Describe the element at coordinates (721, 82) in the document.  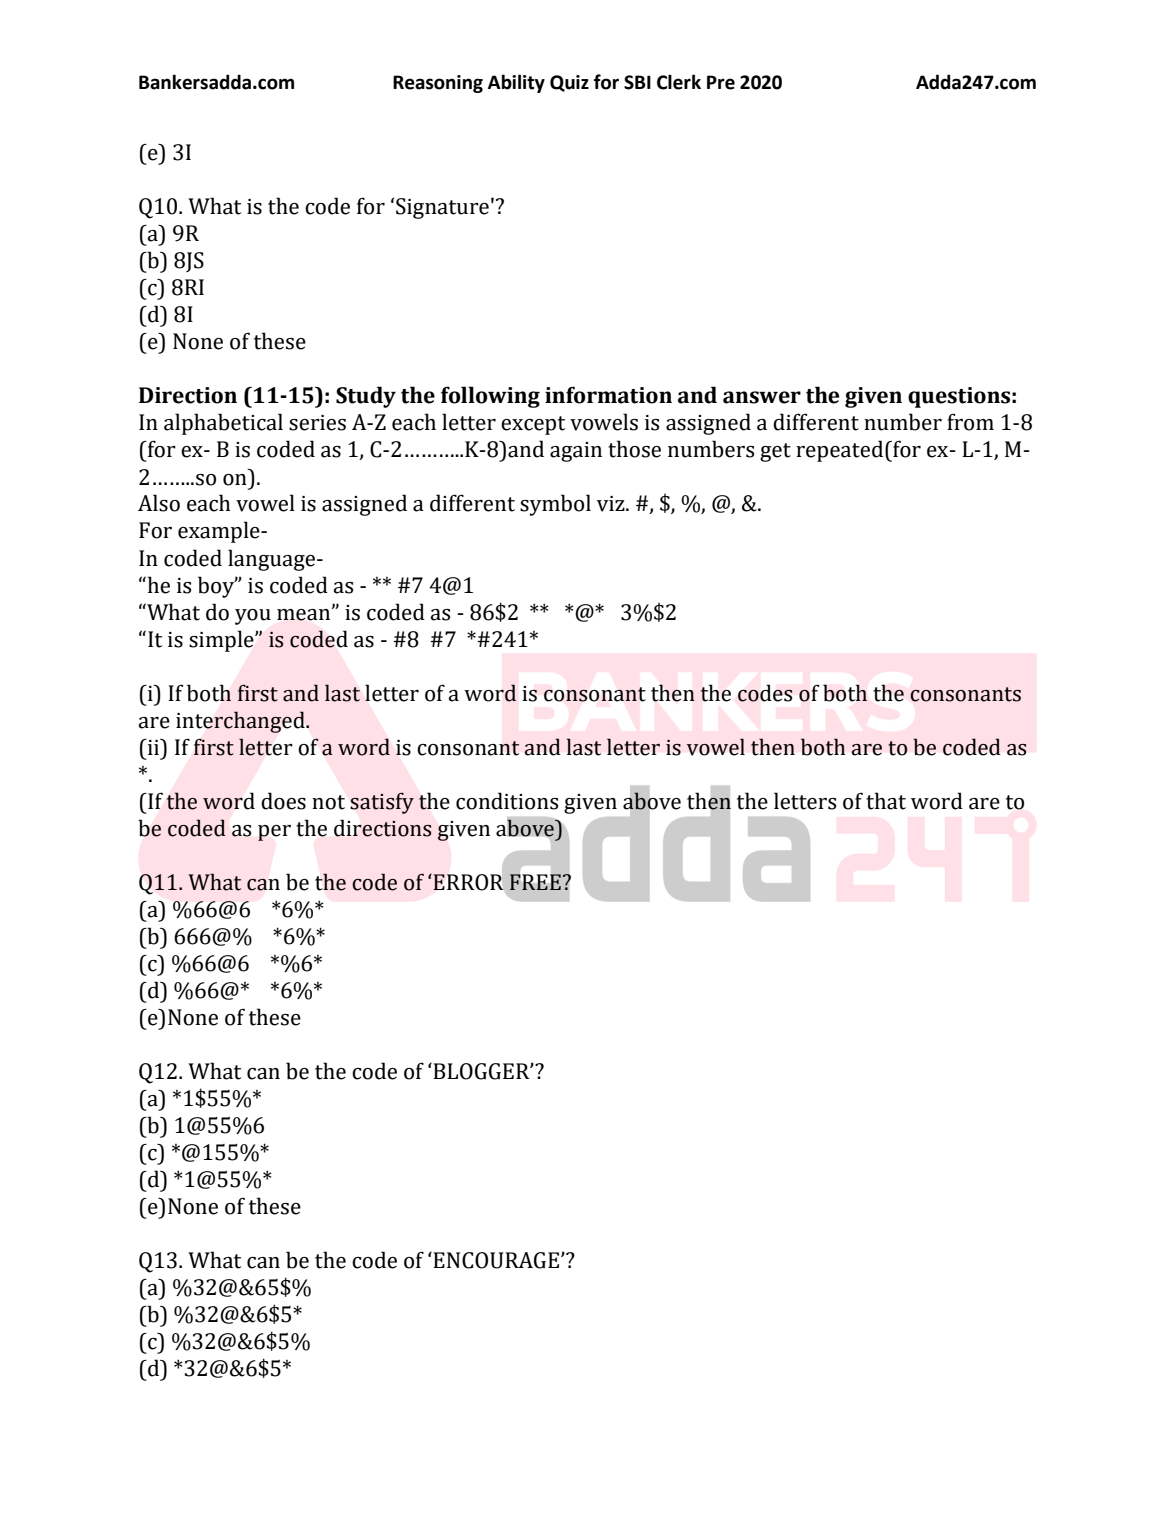
I see `Pre` at that location.
